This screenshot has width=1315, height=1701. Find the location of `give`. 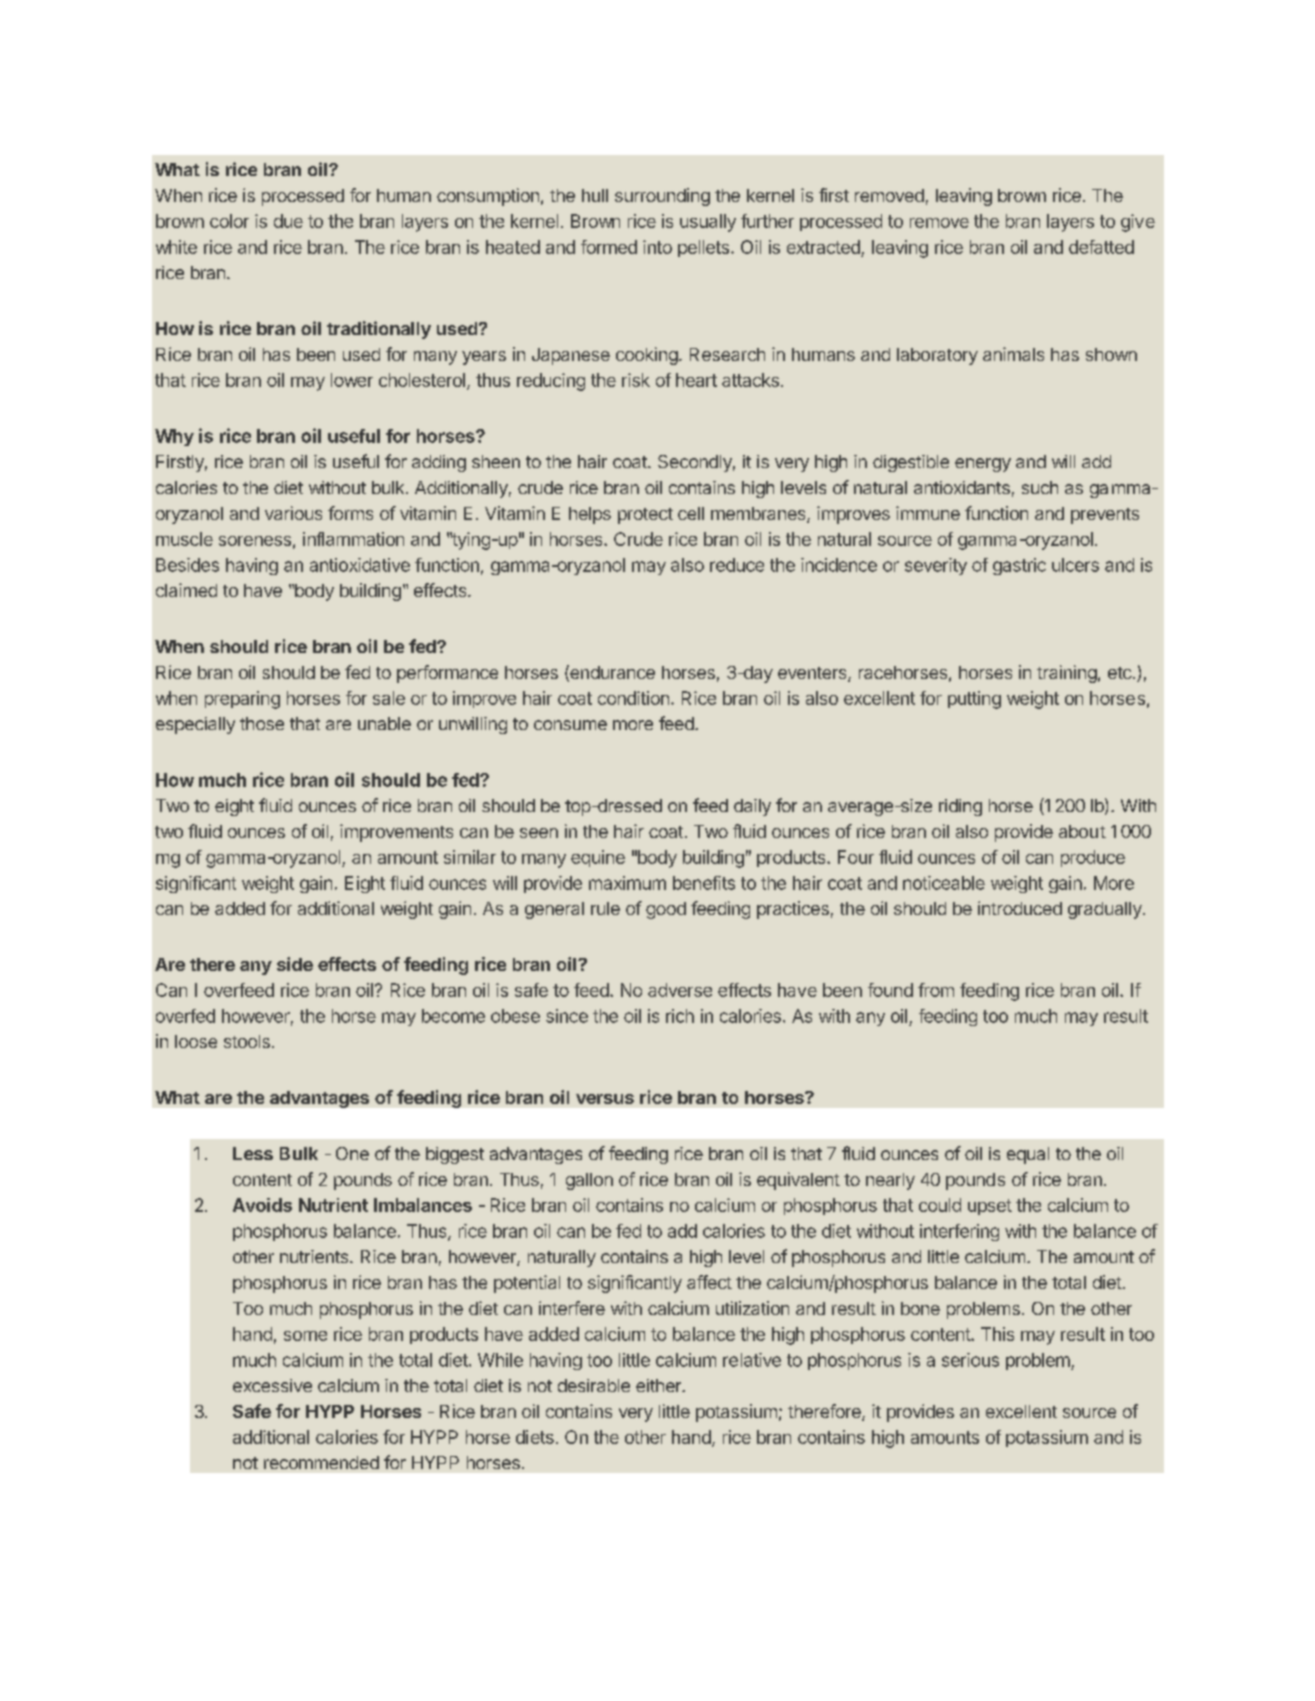

give is located at coordinates (1138, 223).
